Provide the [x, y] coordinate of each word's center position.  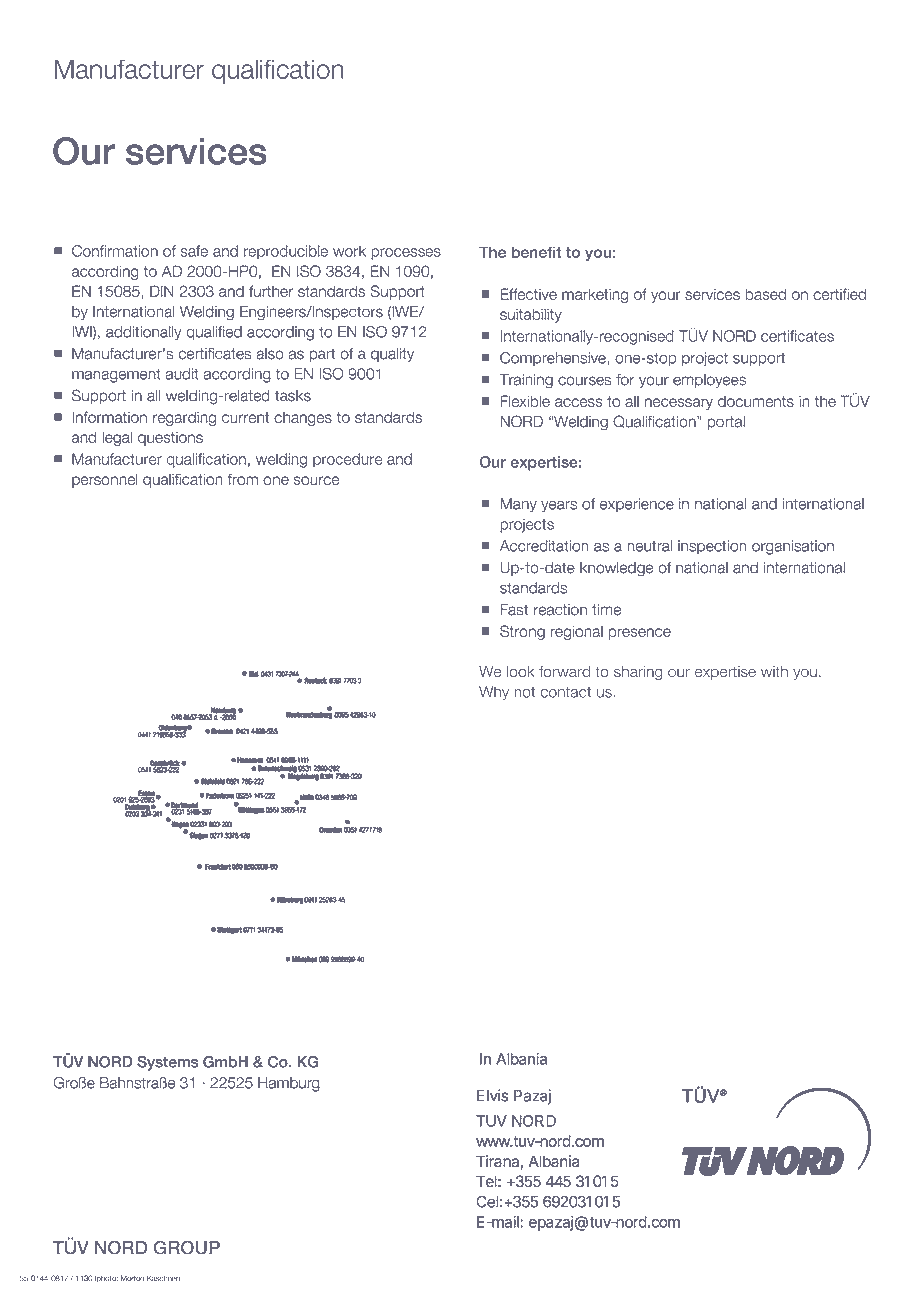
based [765, 294]
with [774, 671]
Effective [528, 294]
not [524, 692]
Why [494, 693]
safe [194, 251]
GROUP [187, 1248]
